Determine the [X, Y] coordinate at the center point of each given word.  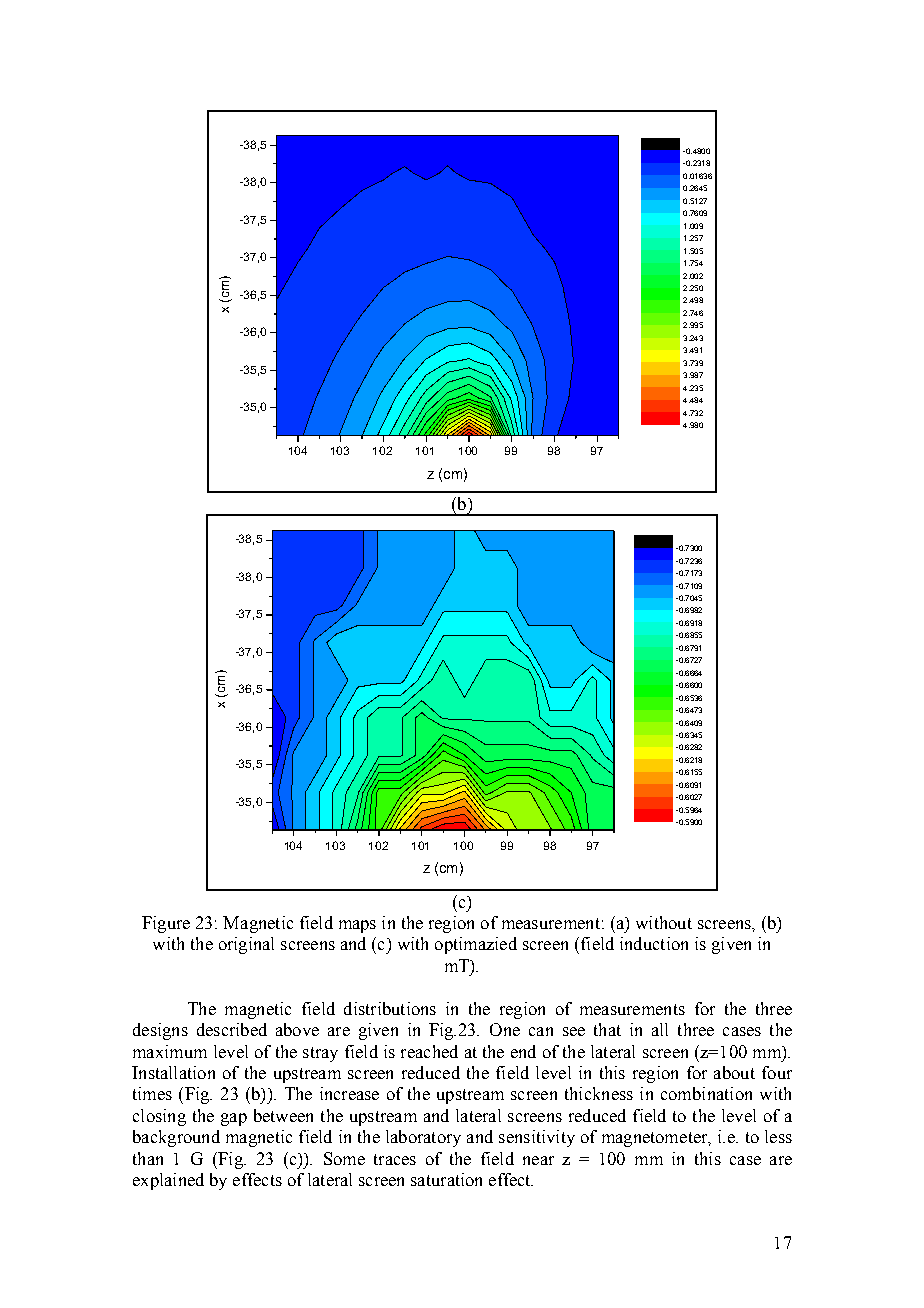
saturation [446, 1179]
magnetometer [656, 1139]
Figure [166, 924]
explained [168, 1181]
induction [654, 943]
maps [357, 926]
